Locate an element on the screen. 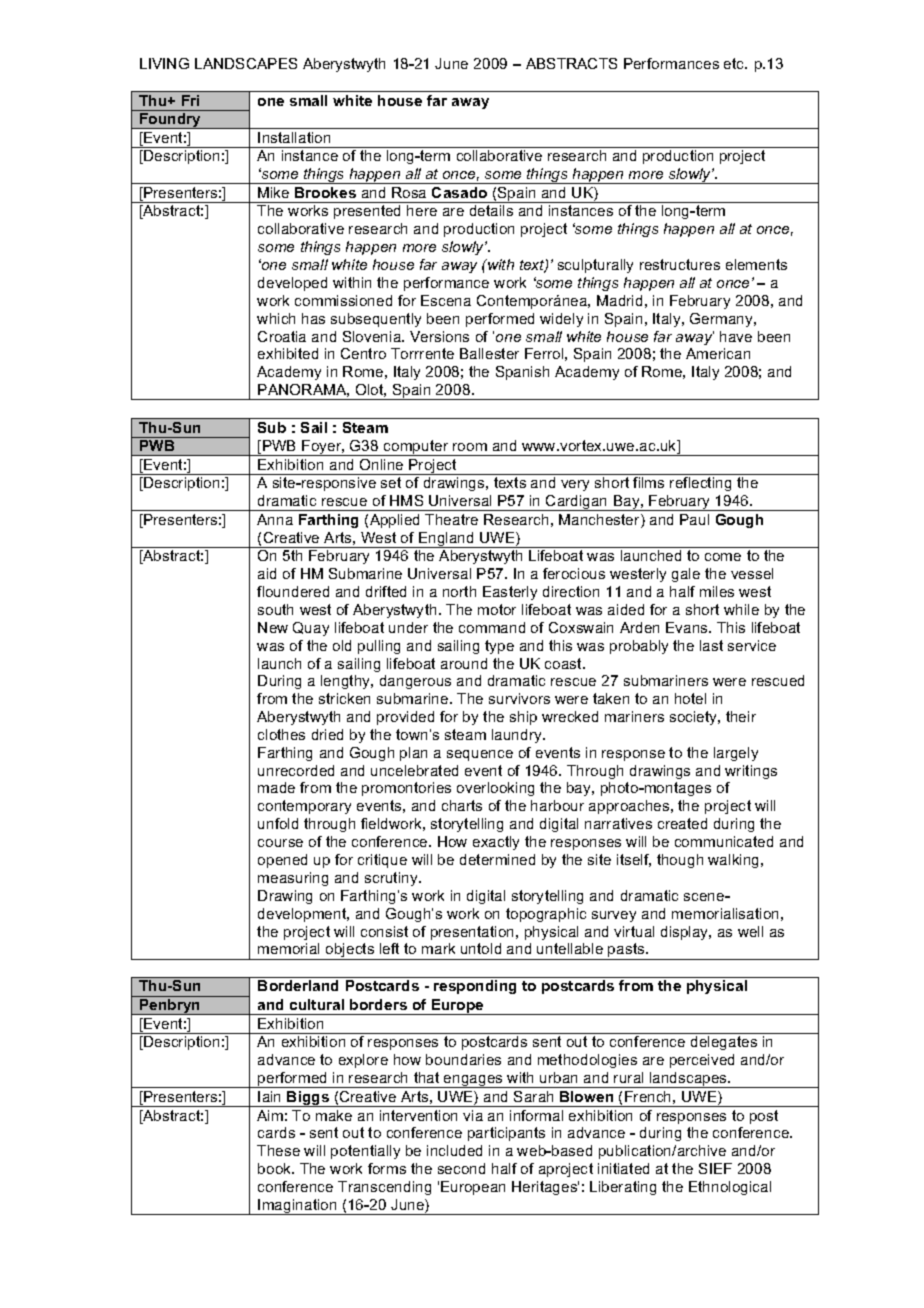 This screenshot has height=1308, width=924. etc is located at coordinates (735, 63).
